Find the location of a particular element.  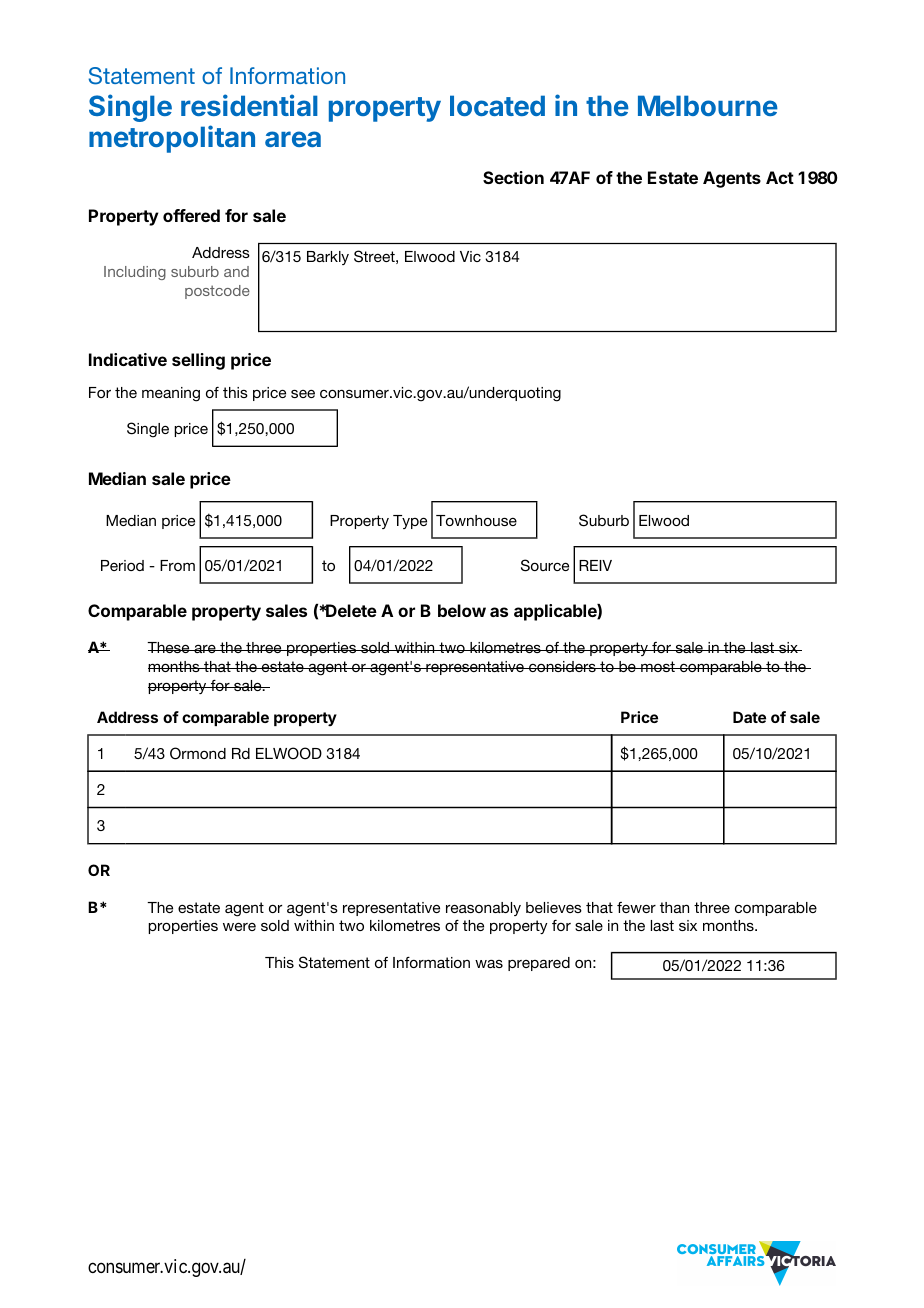

Melbourne is located at coordinates (708, 105).
